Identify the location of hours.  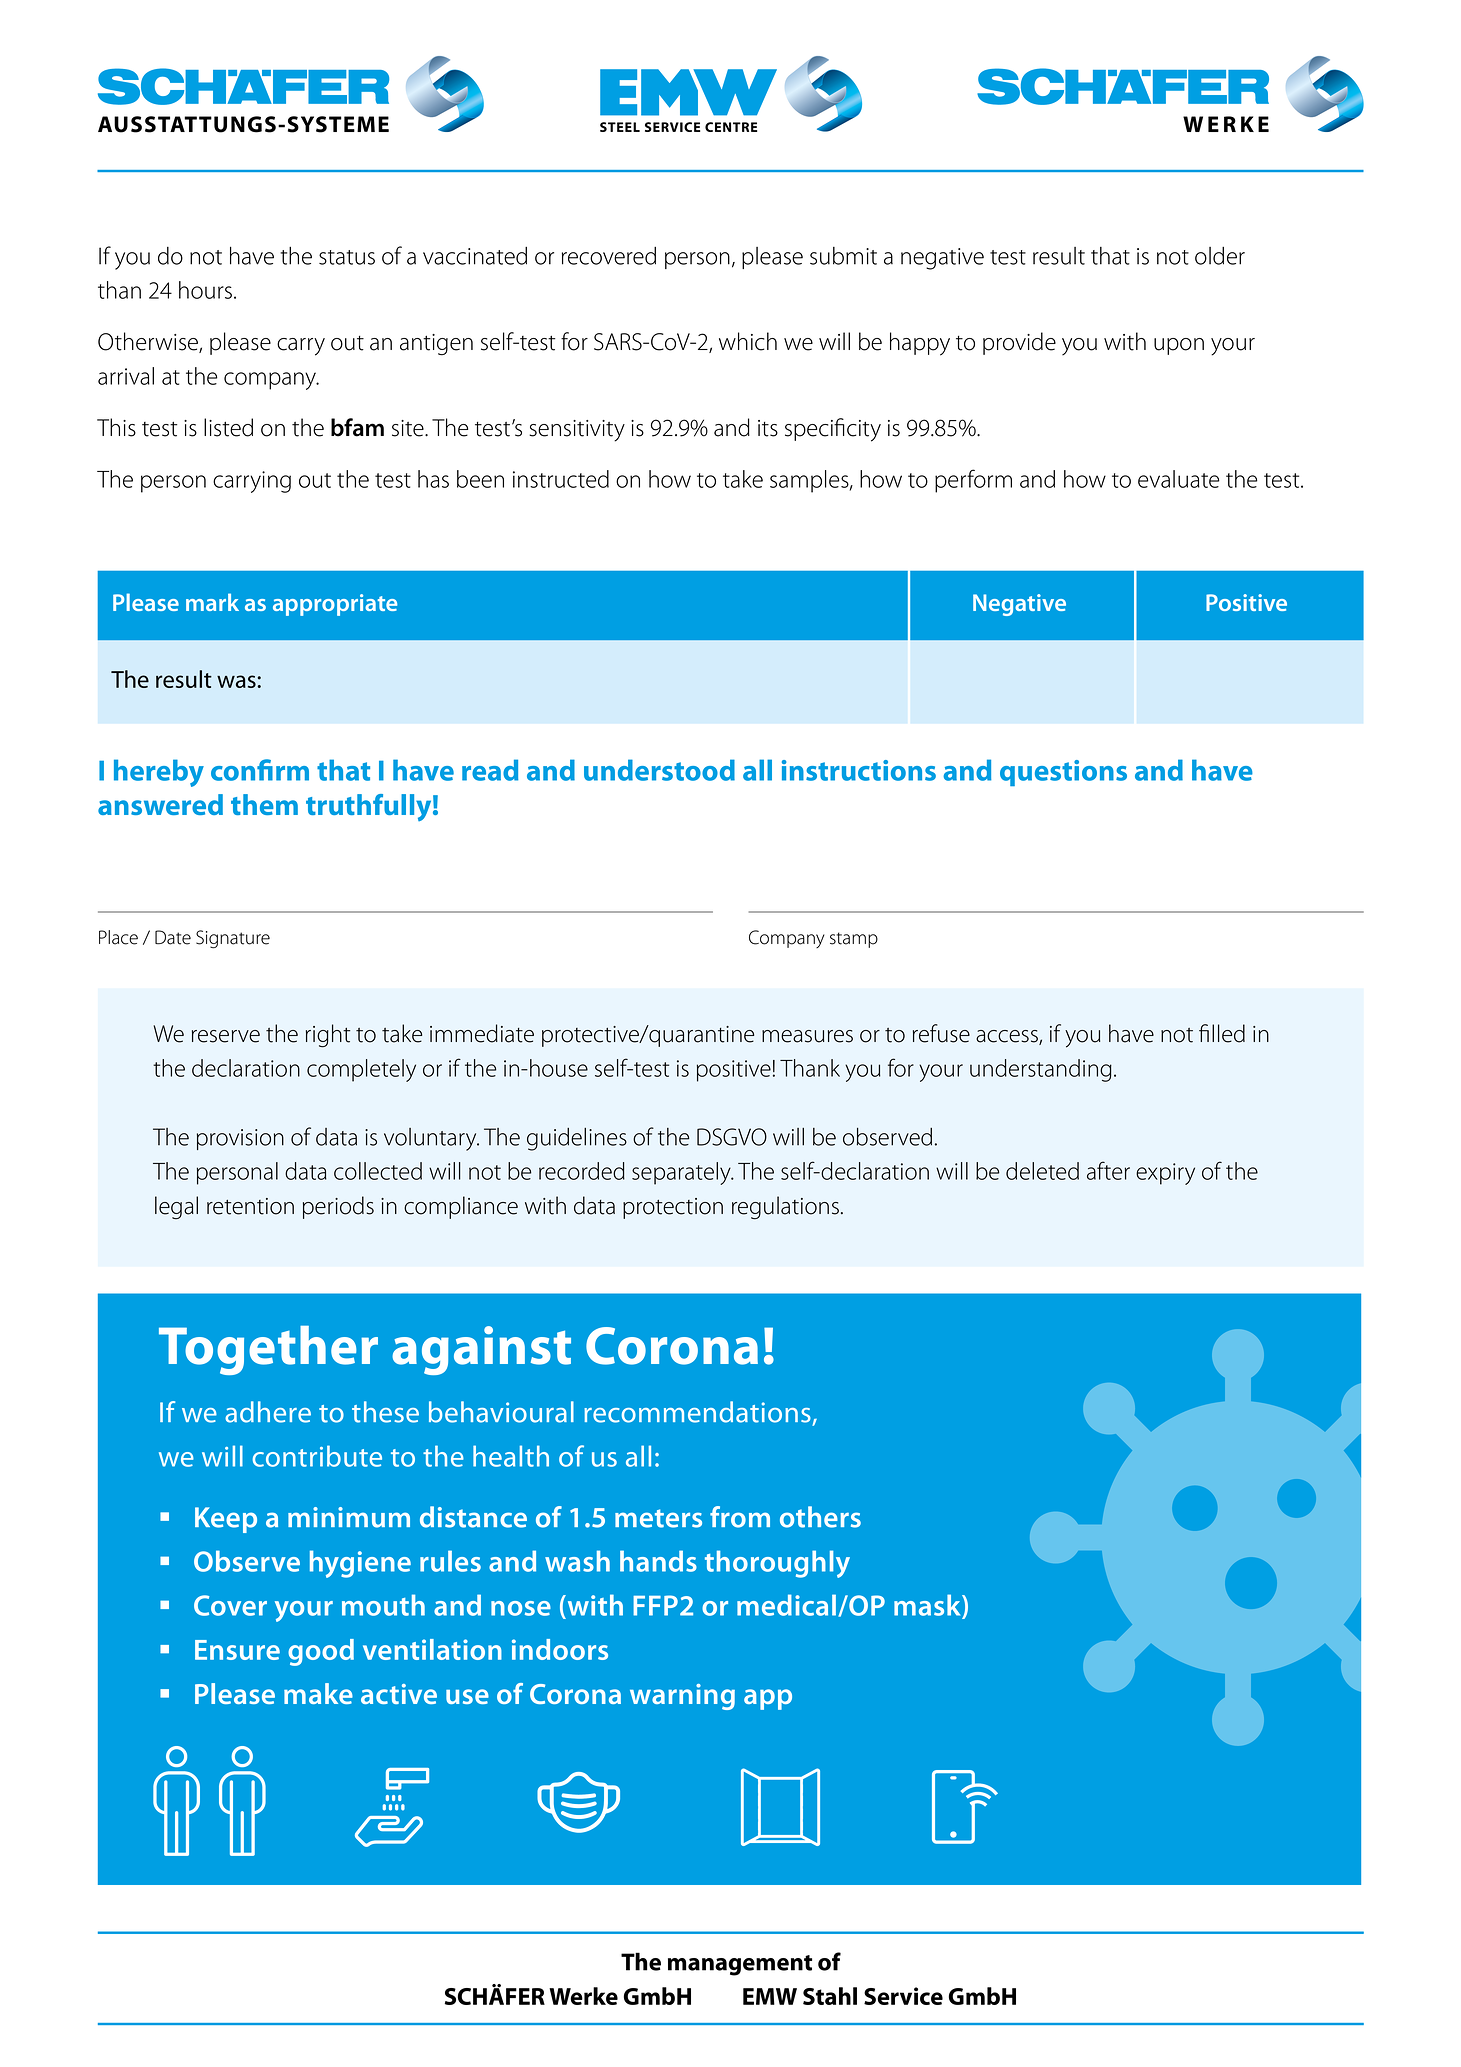
(205, 290).
